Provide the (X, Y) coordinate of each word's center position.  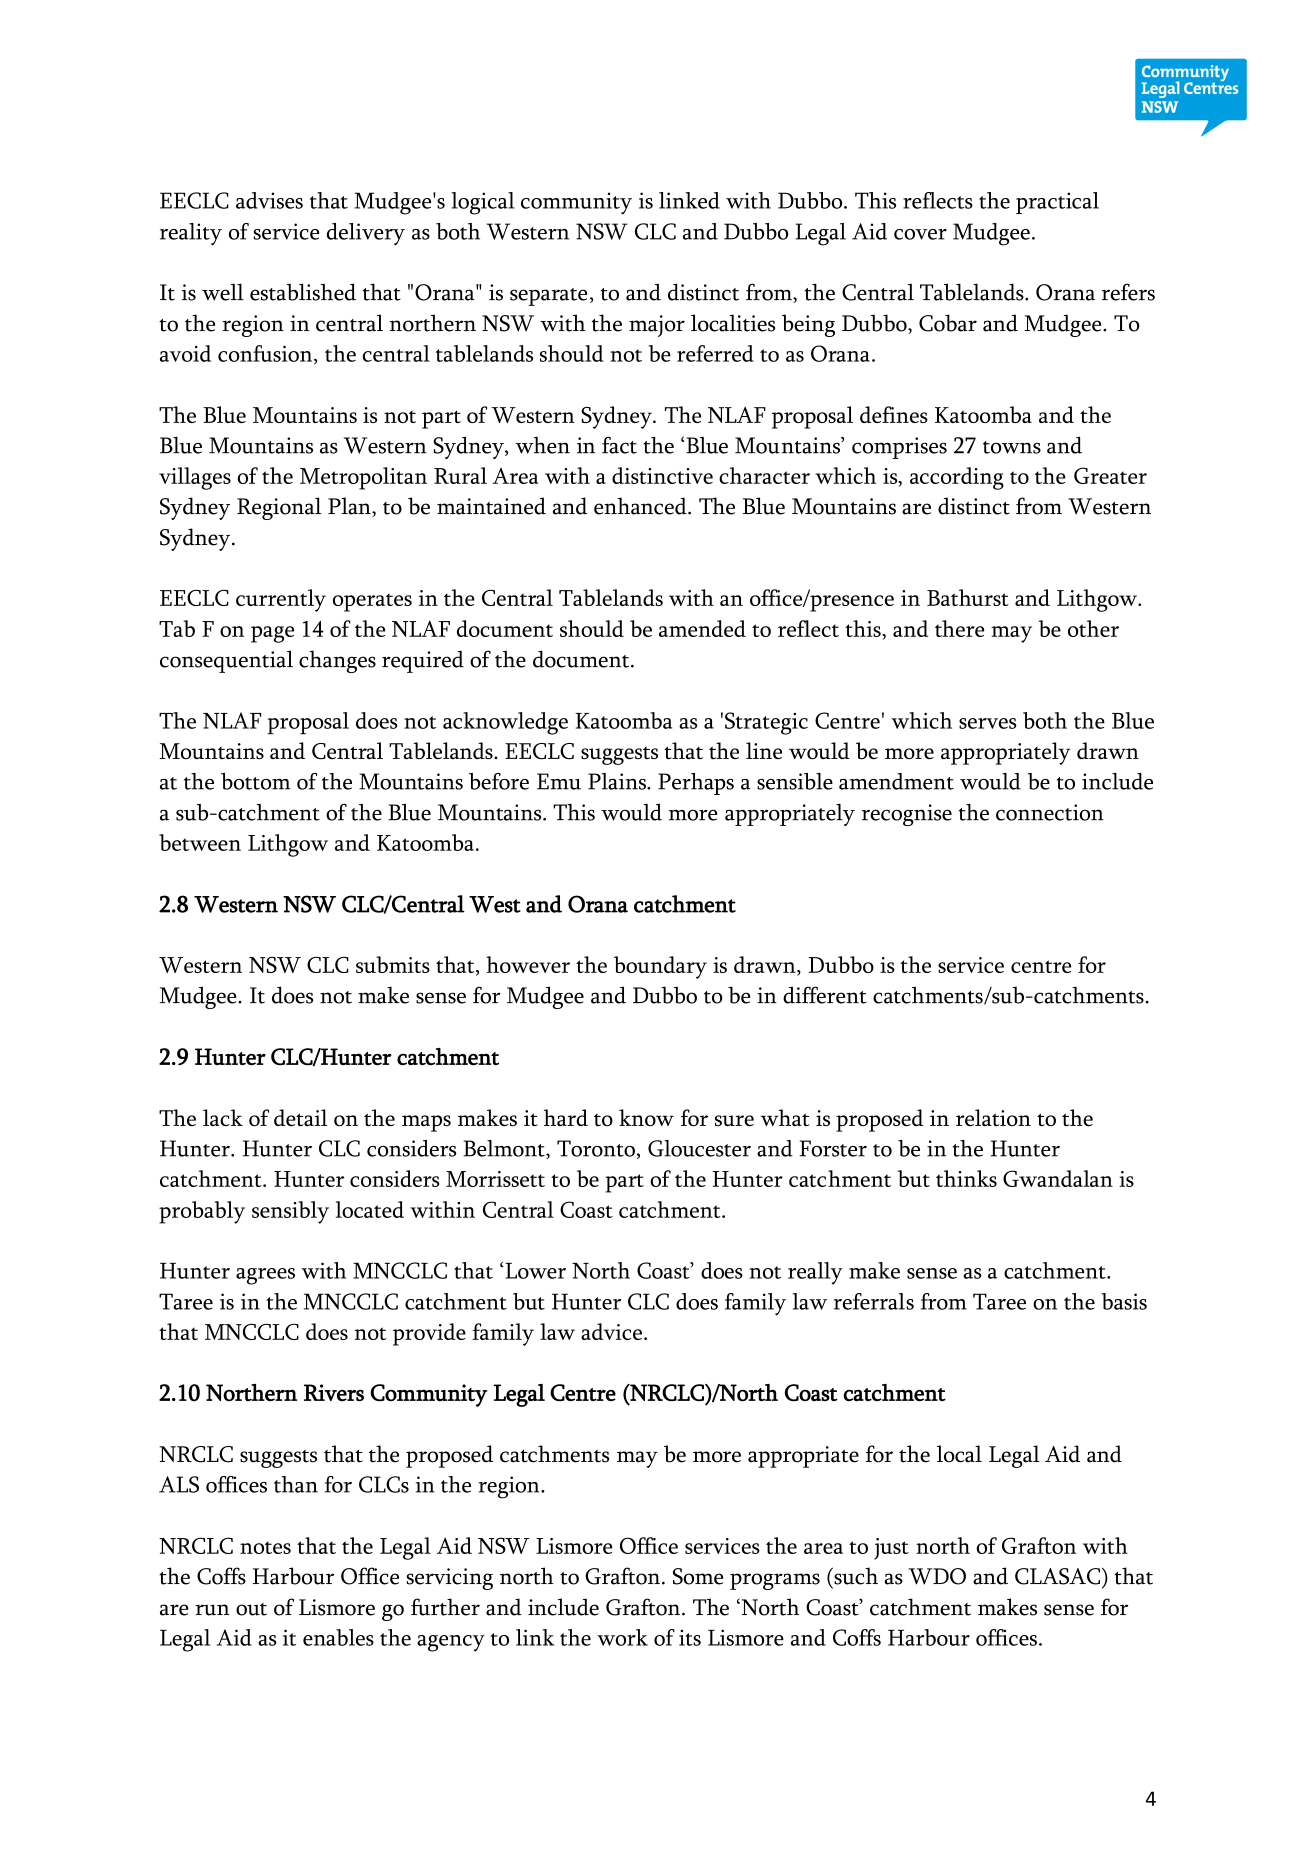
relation (993, 1117)
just (891, 1549)
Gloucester (699, 1148)
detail (301, 1117)
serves (988, 723)
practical (1057, 203)
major (657, 326)
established (303, 292)
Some (698, 1576)
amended (702, 628)
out (251, 1609)
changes (337, 661)
